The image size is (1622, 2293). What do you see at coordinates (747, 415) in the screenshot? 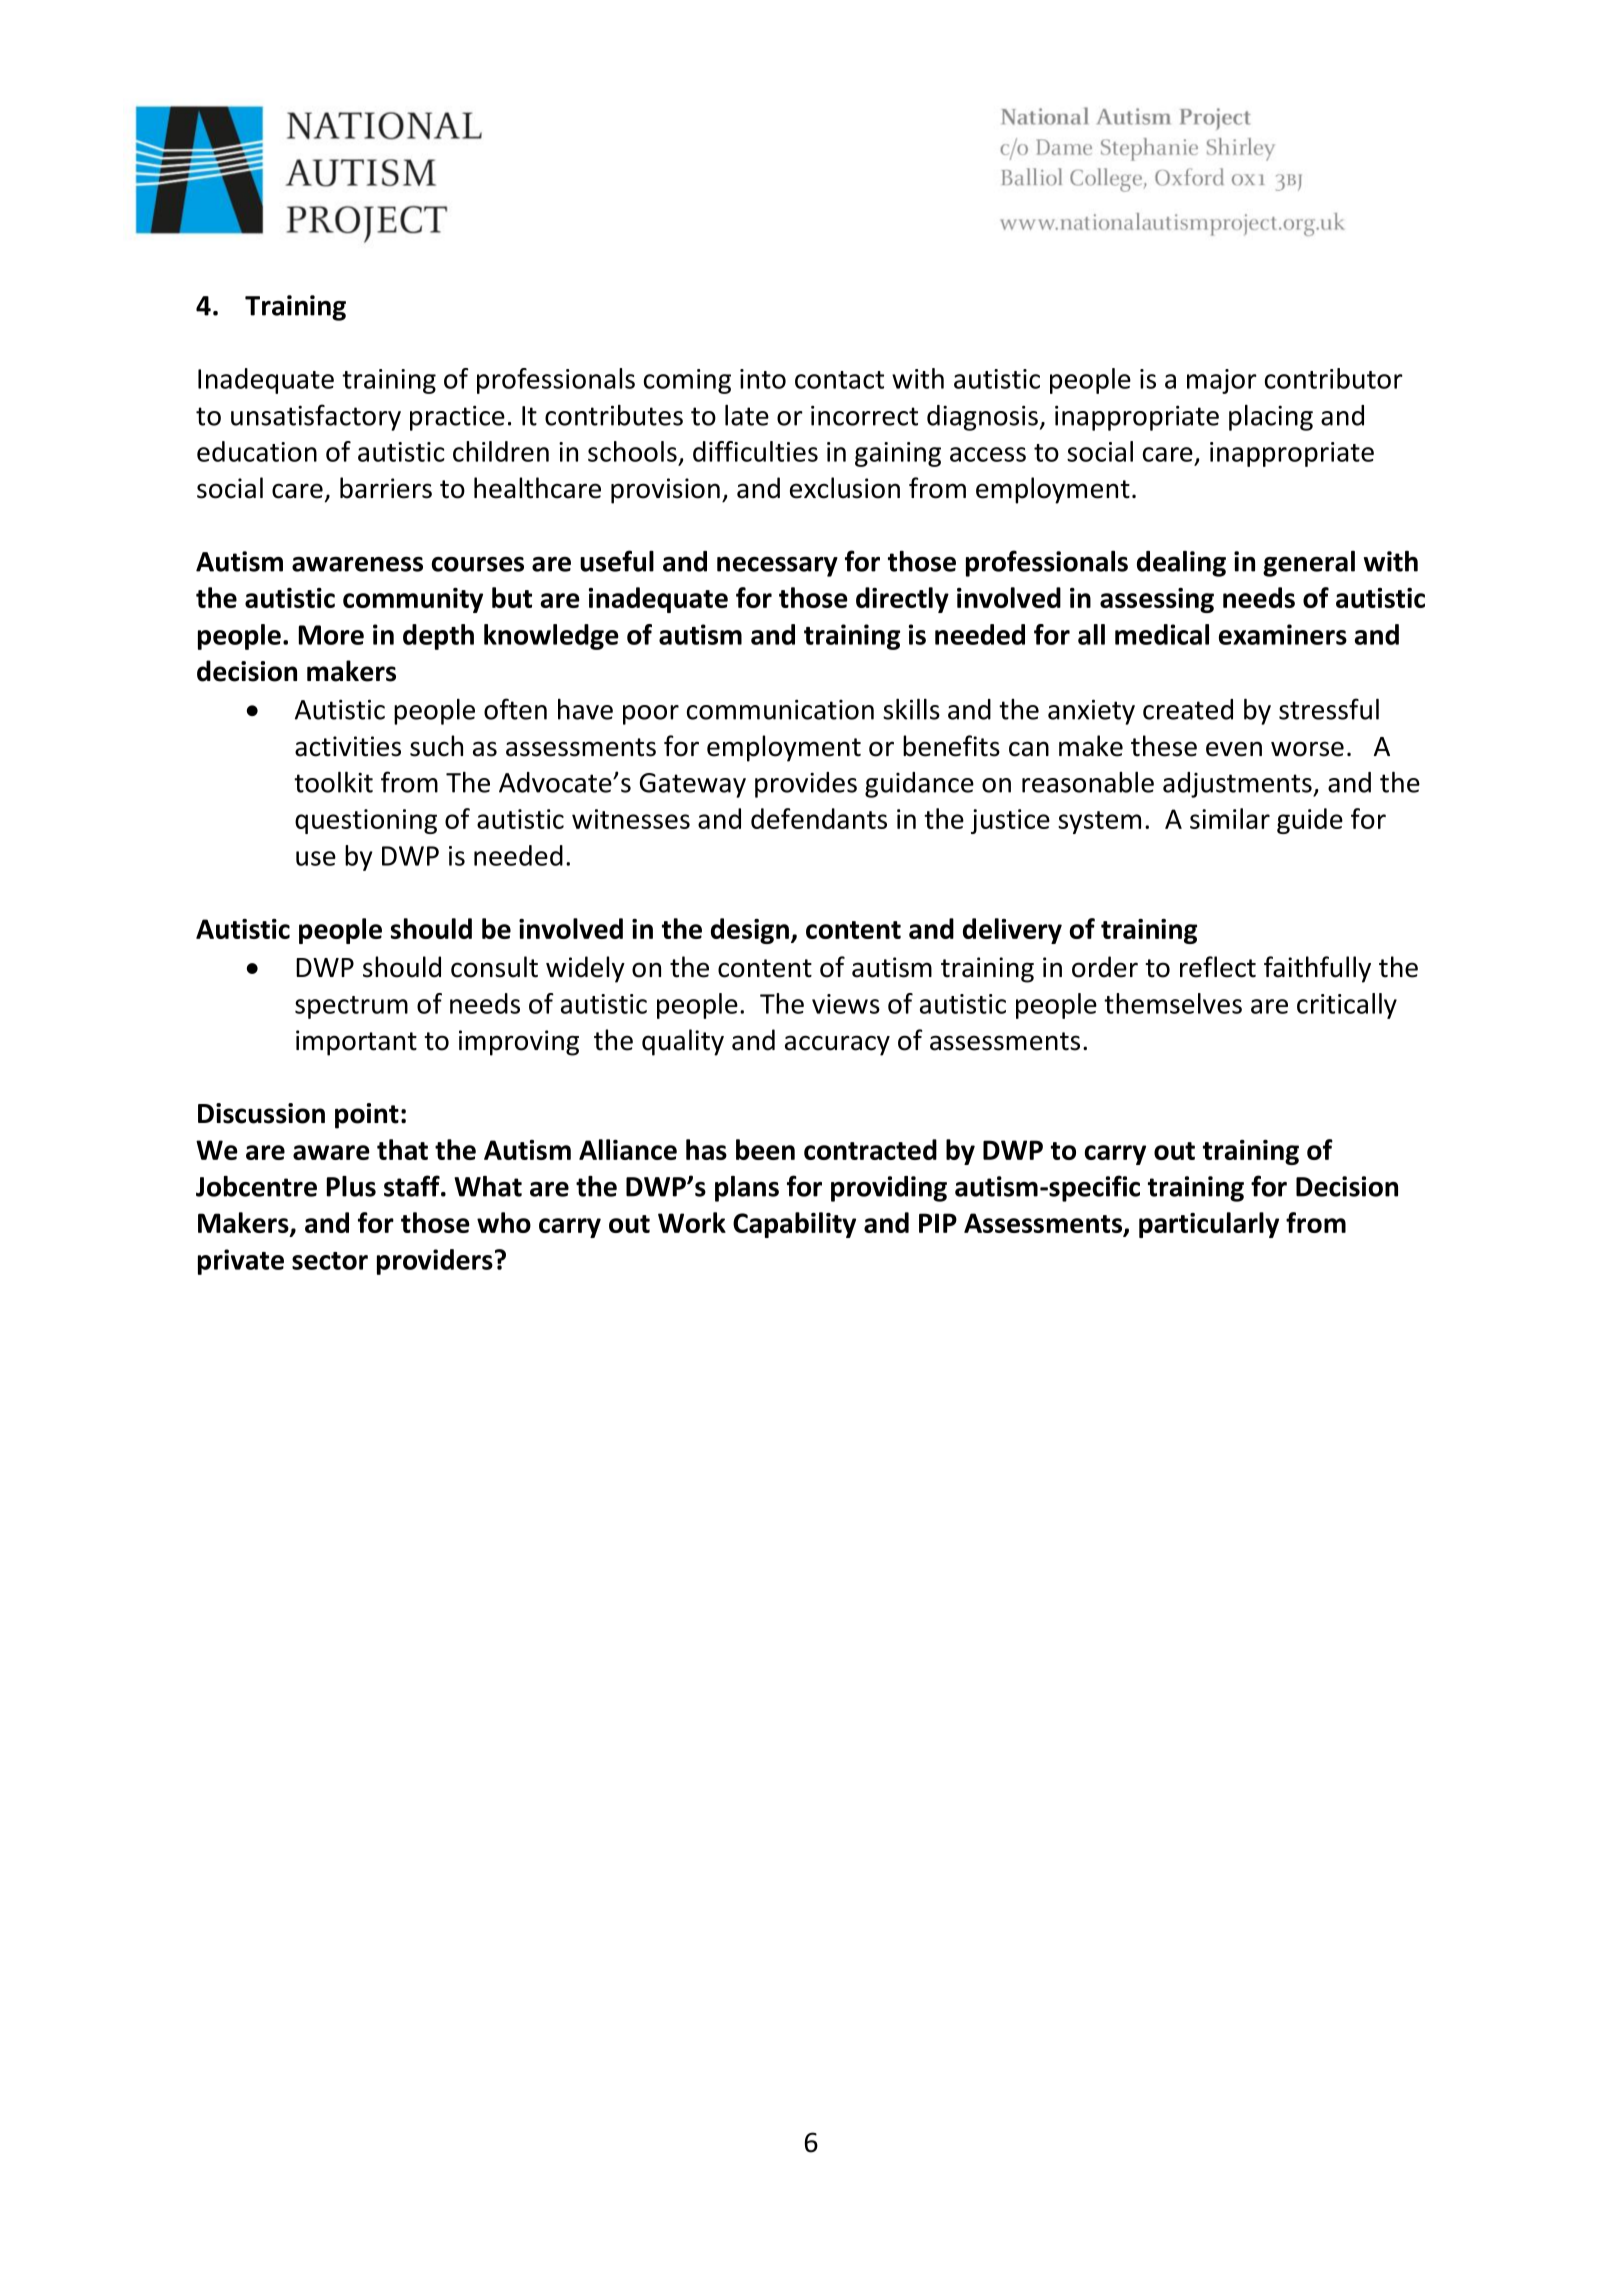
I see `late` at bounding box center [747, 415].
